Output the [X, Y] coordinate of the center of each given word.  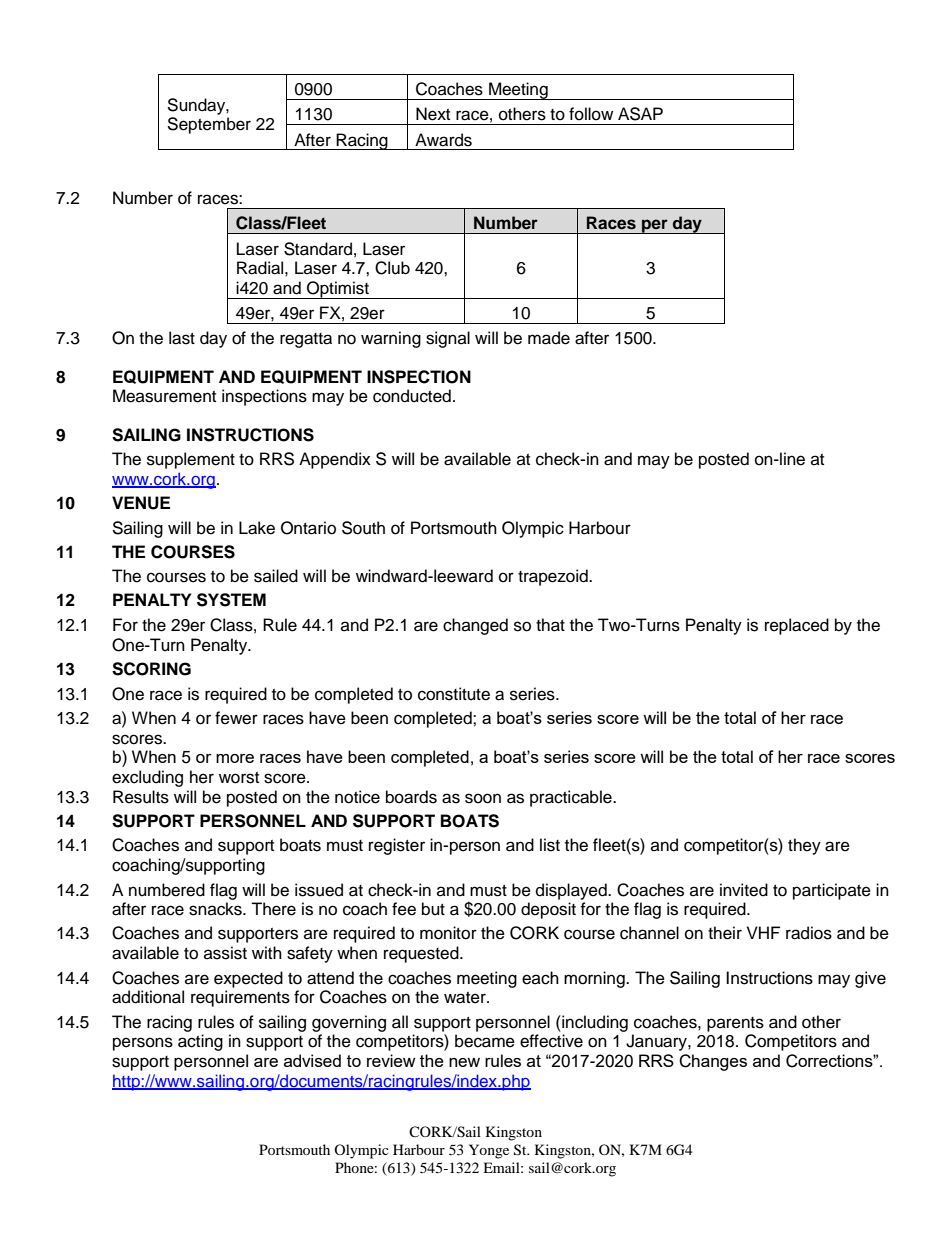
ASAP [640, 114]
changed [475, 626]
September [209, 125]
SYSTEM [231, 600]
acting [200, 1042]
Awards [443, 140]
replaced [797, 626]
